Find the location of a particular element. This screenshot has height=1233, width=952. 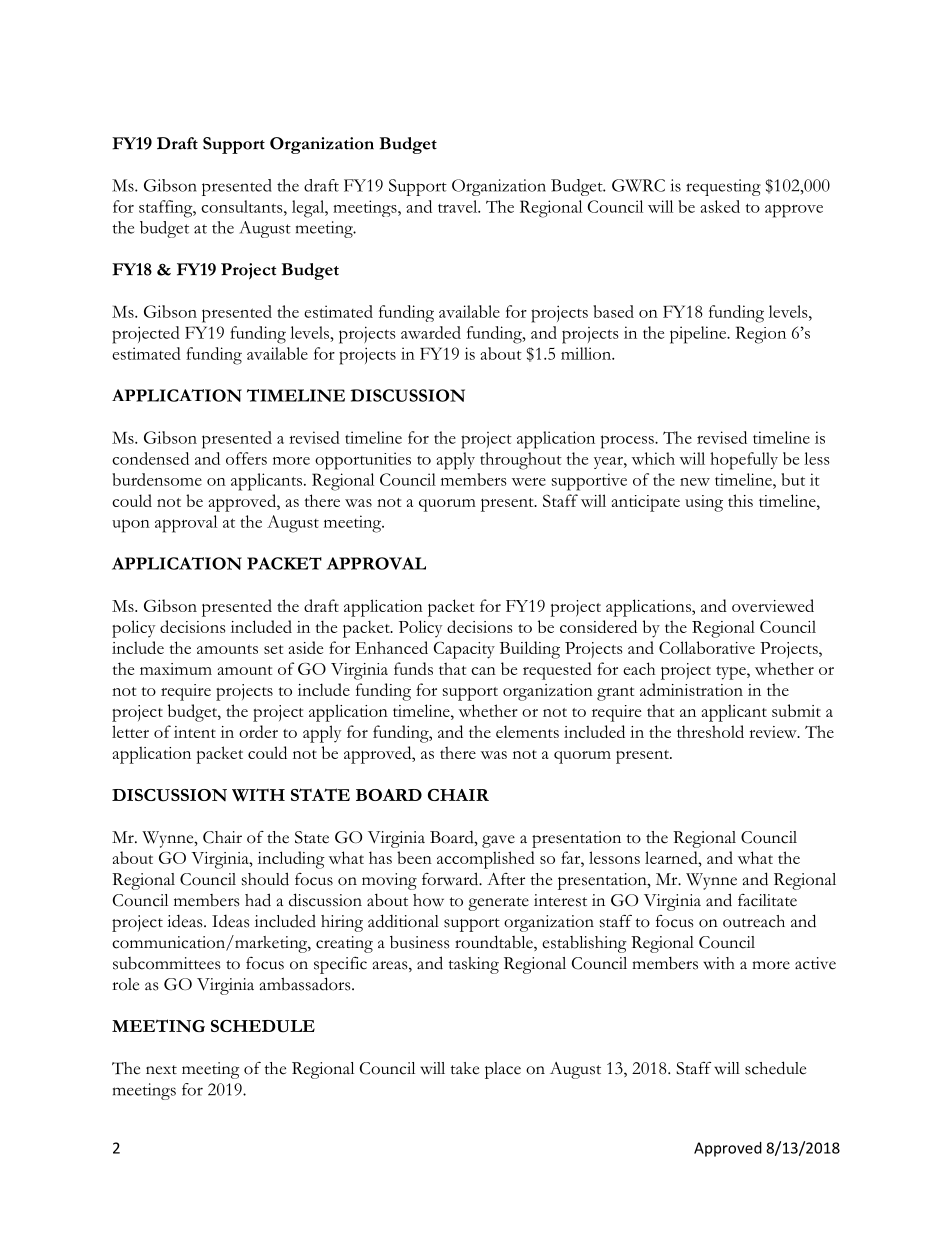

take is located at coordinates (465, 1068).
